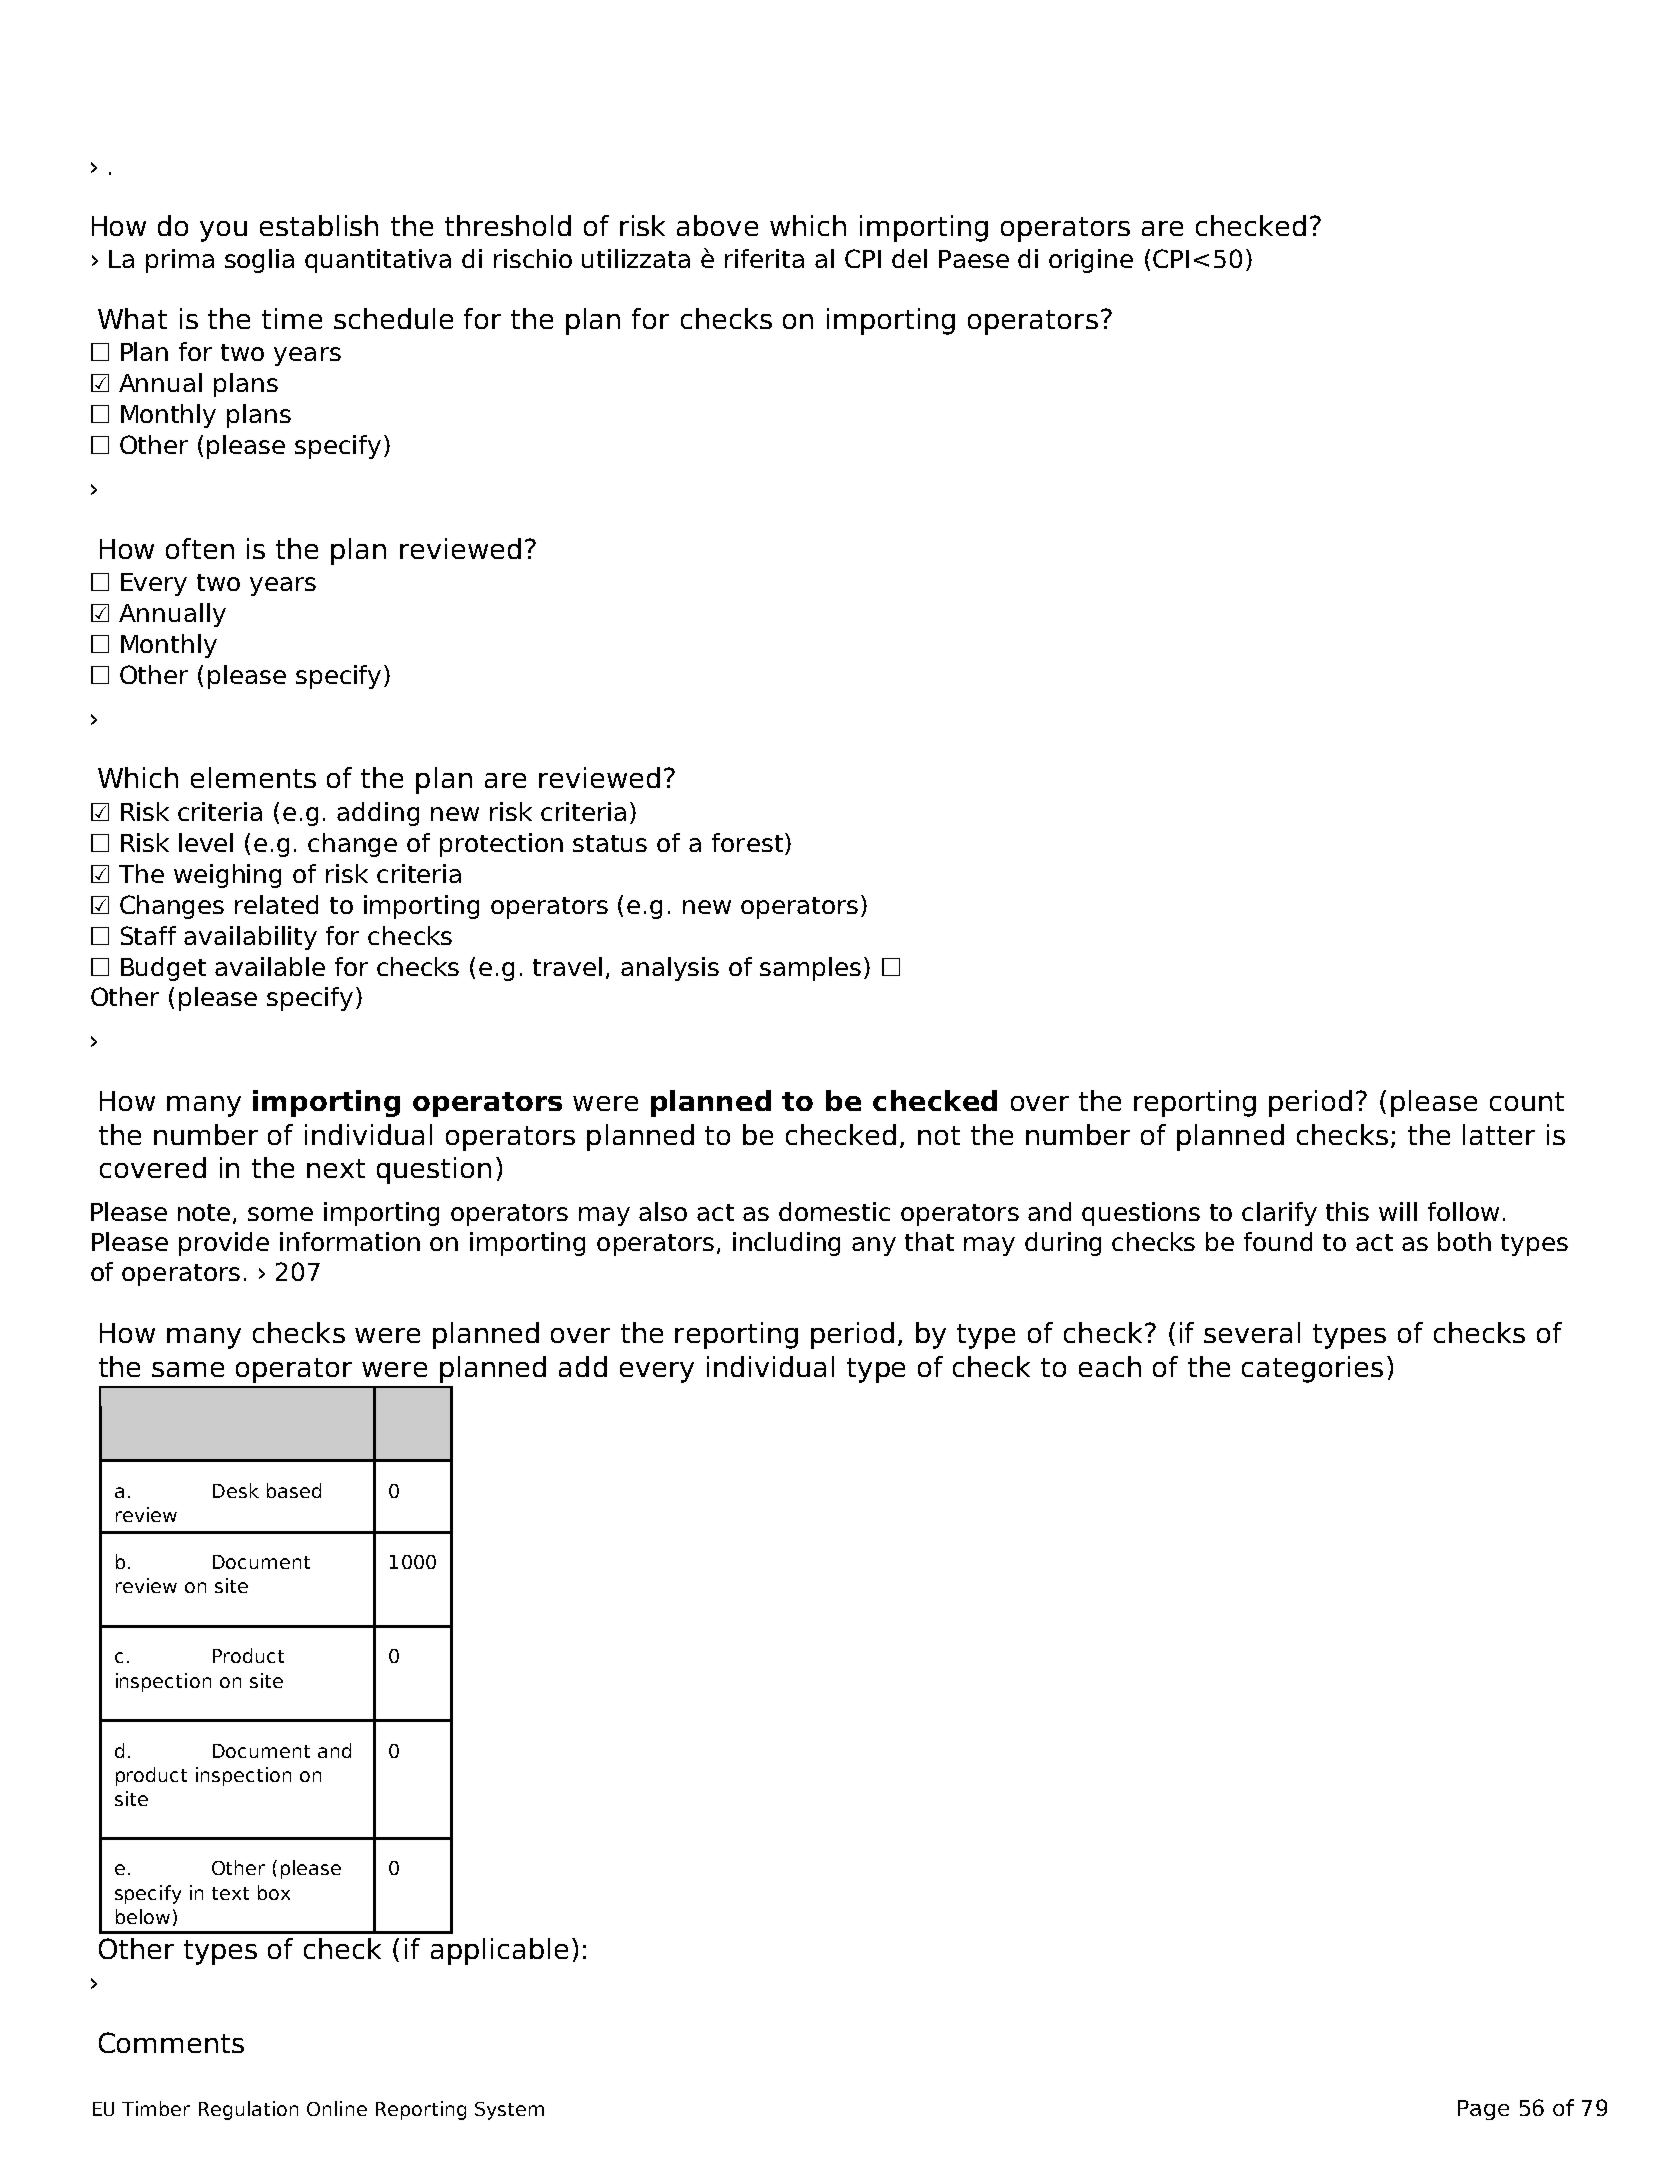 The height and width of the screenshot is (2175, 1680). What do you see at coordinates (834, 1211) in the screenshot?
I see `domestic` at bounding box center [834, 1211].
